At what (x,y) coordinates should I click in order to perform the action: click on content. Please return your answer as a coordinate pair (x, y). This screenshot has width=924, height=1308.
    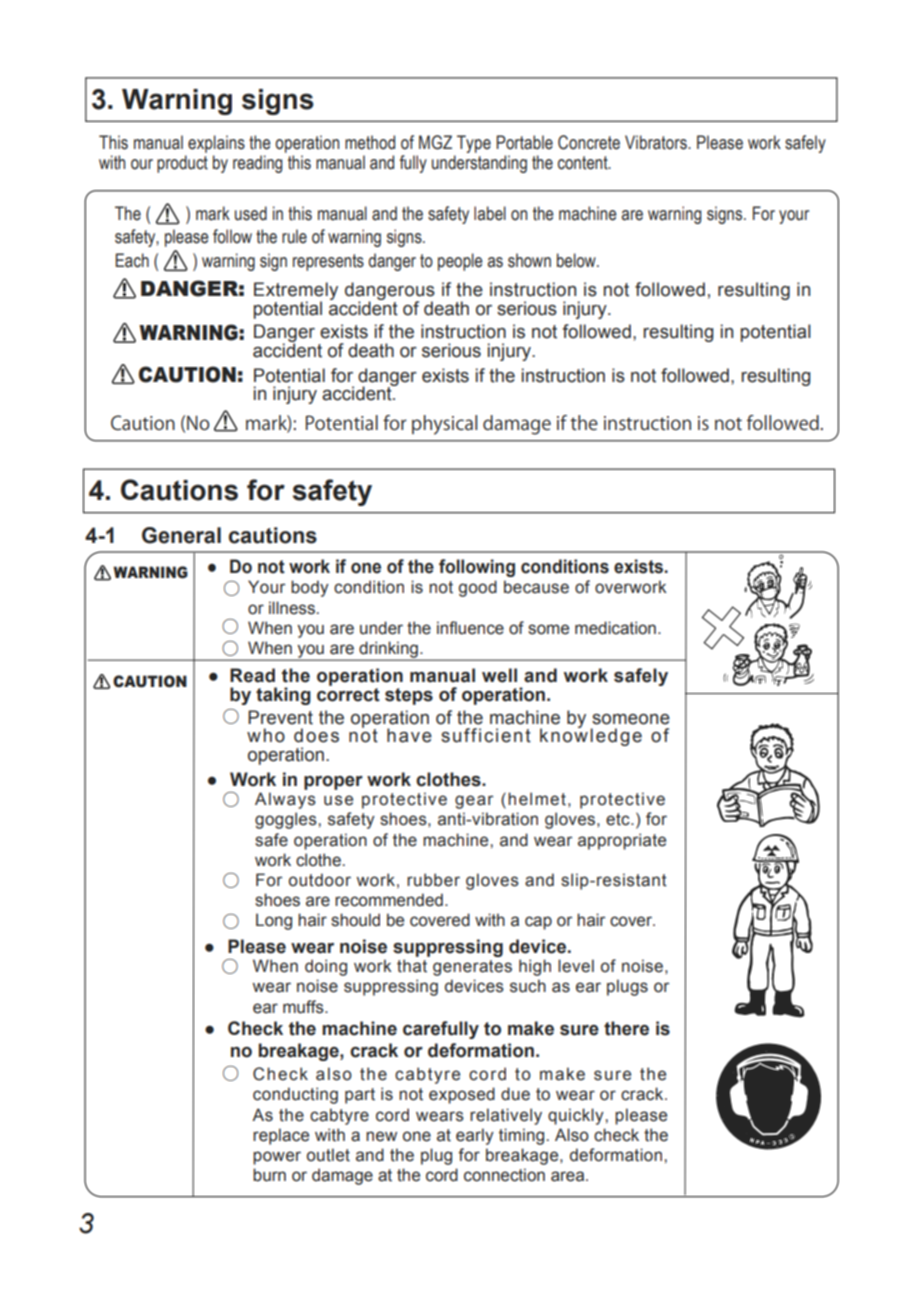
    Looking at the image, I should click on (584, 163).
